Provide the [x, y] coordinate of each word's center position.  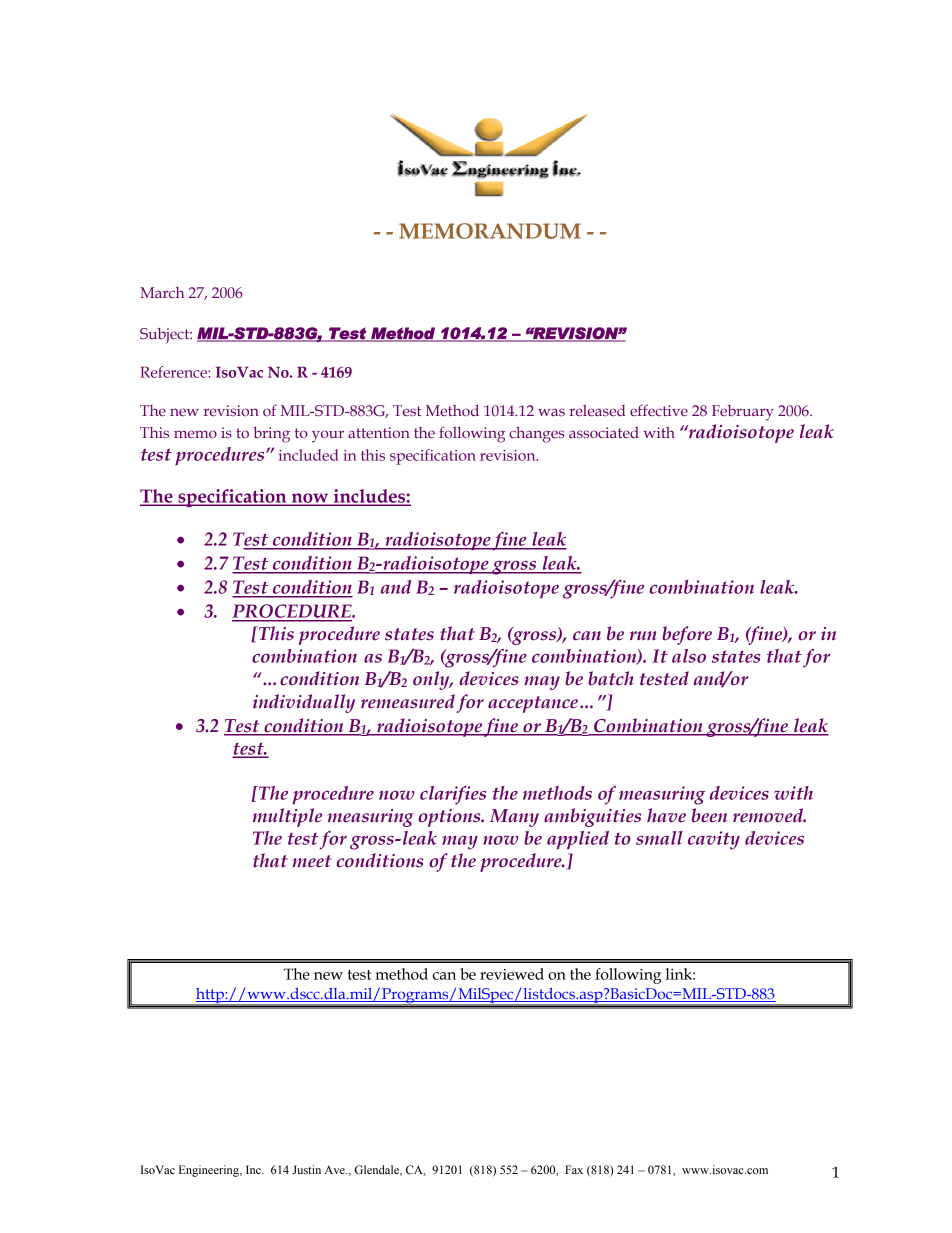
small [659, 838]
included [309, 455]
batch [611, 678]
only [432, 680]
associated [604, 432]
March [162, 292]
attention [379, 432]
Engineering [210, 1171]
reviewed [512, 974]
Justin [306, 1169]
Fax [574, 1169]
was [551, 412]
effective [659, 410]
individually [304, 703]
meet [312, 861]
